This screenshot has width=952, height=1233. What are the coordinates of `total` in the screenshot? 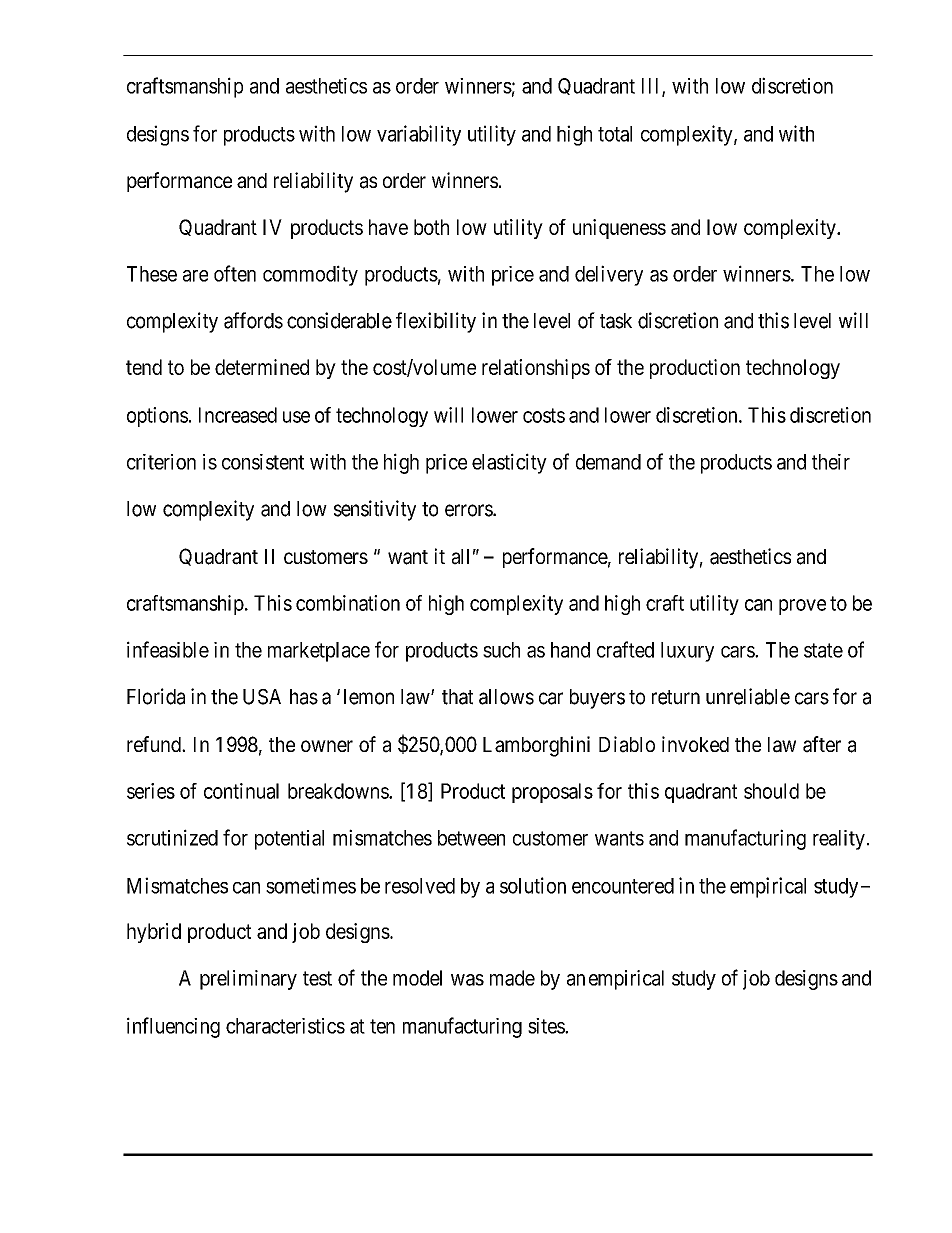 It's located at (615, 134).
